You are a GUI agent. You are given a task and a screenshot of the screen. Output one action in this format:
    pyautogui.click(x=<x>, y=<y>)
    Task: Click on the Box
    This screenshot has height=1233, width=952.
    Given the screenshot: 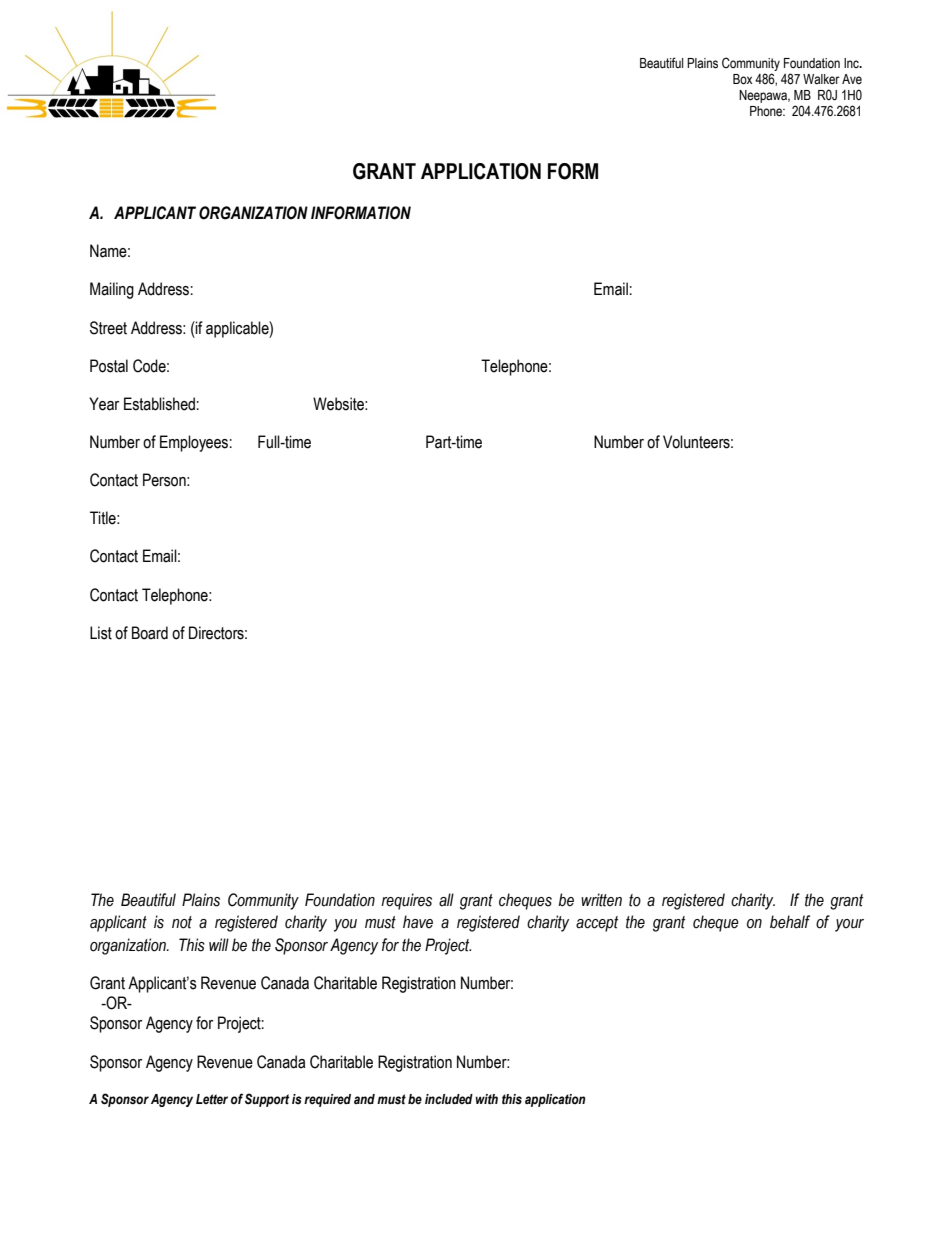 What is the action you would take?
    pyautogui.click(x=742, y=79)
